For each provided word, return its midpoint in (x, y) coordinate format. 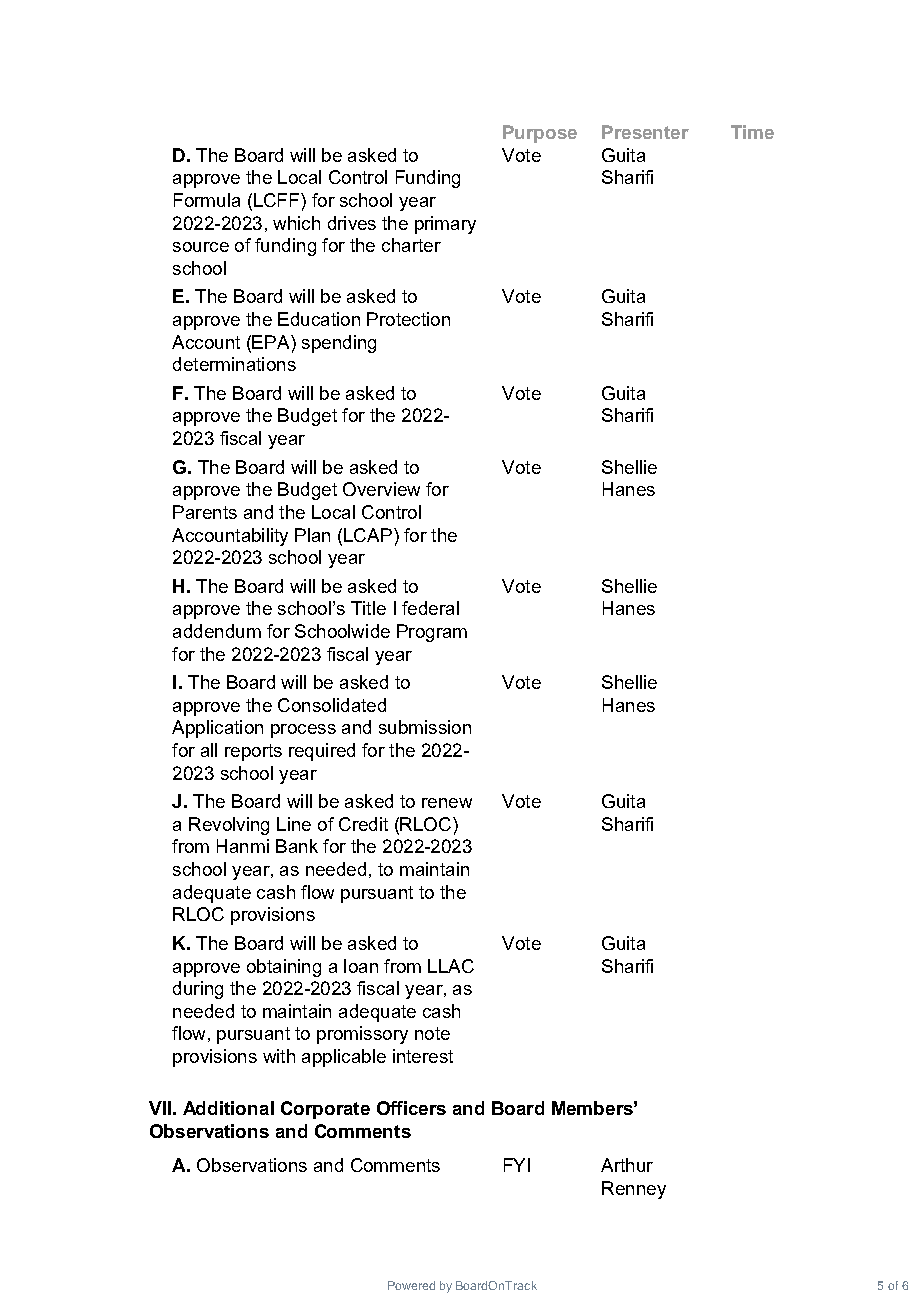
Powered (411, 1285)
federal (430, 608)
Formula (207, 200)
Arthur (627, 1165)
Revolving (229, 826)
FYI (517, 1165)
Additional (228, 1108)
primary (445, 225)
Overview (381, 489)
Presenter (645, 132)
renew (447, 803)
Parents (205, 512)
